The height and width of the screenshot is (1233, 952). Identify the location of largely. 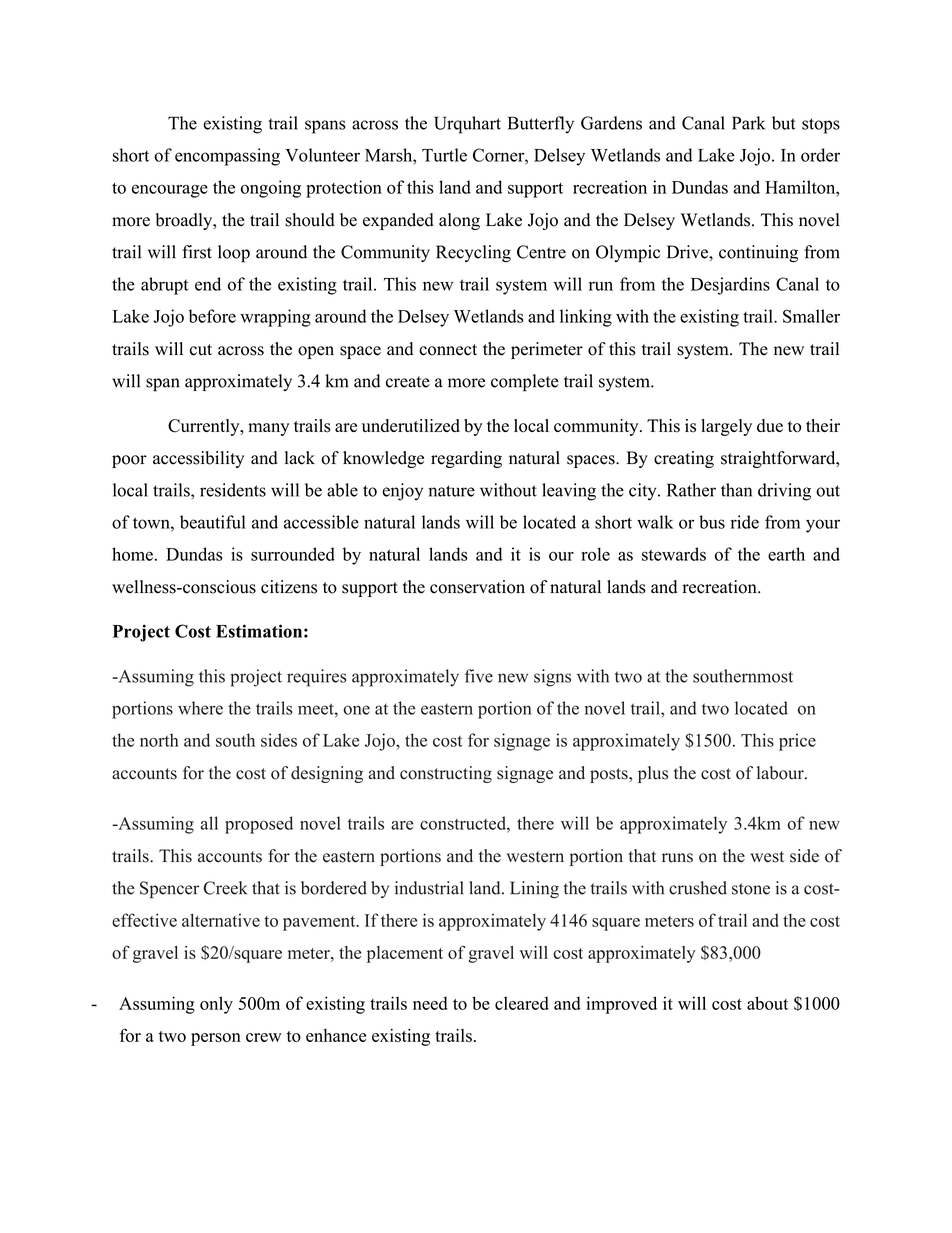
(726, 427).
